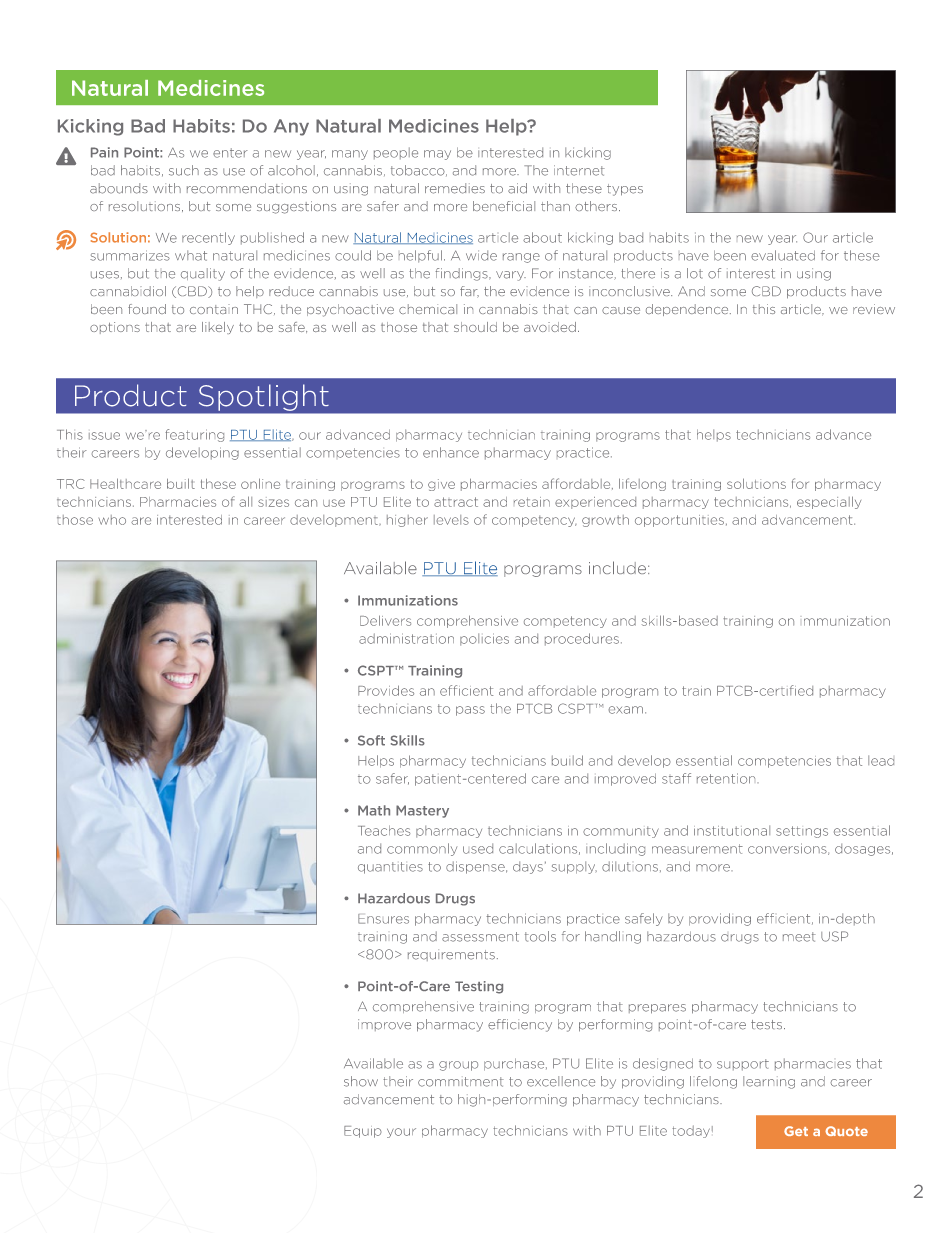 This image has width=952, height=1233. What do you see at coordinates (769, 1082) in the image?
I see `learning` at bounding box center [769, 1082].
